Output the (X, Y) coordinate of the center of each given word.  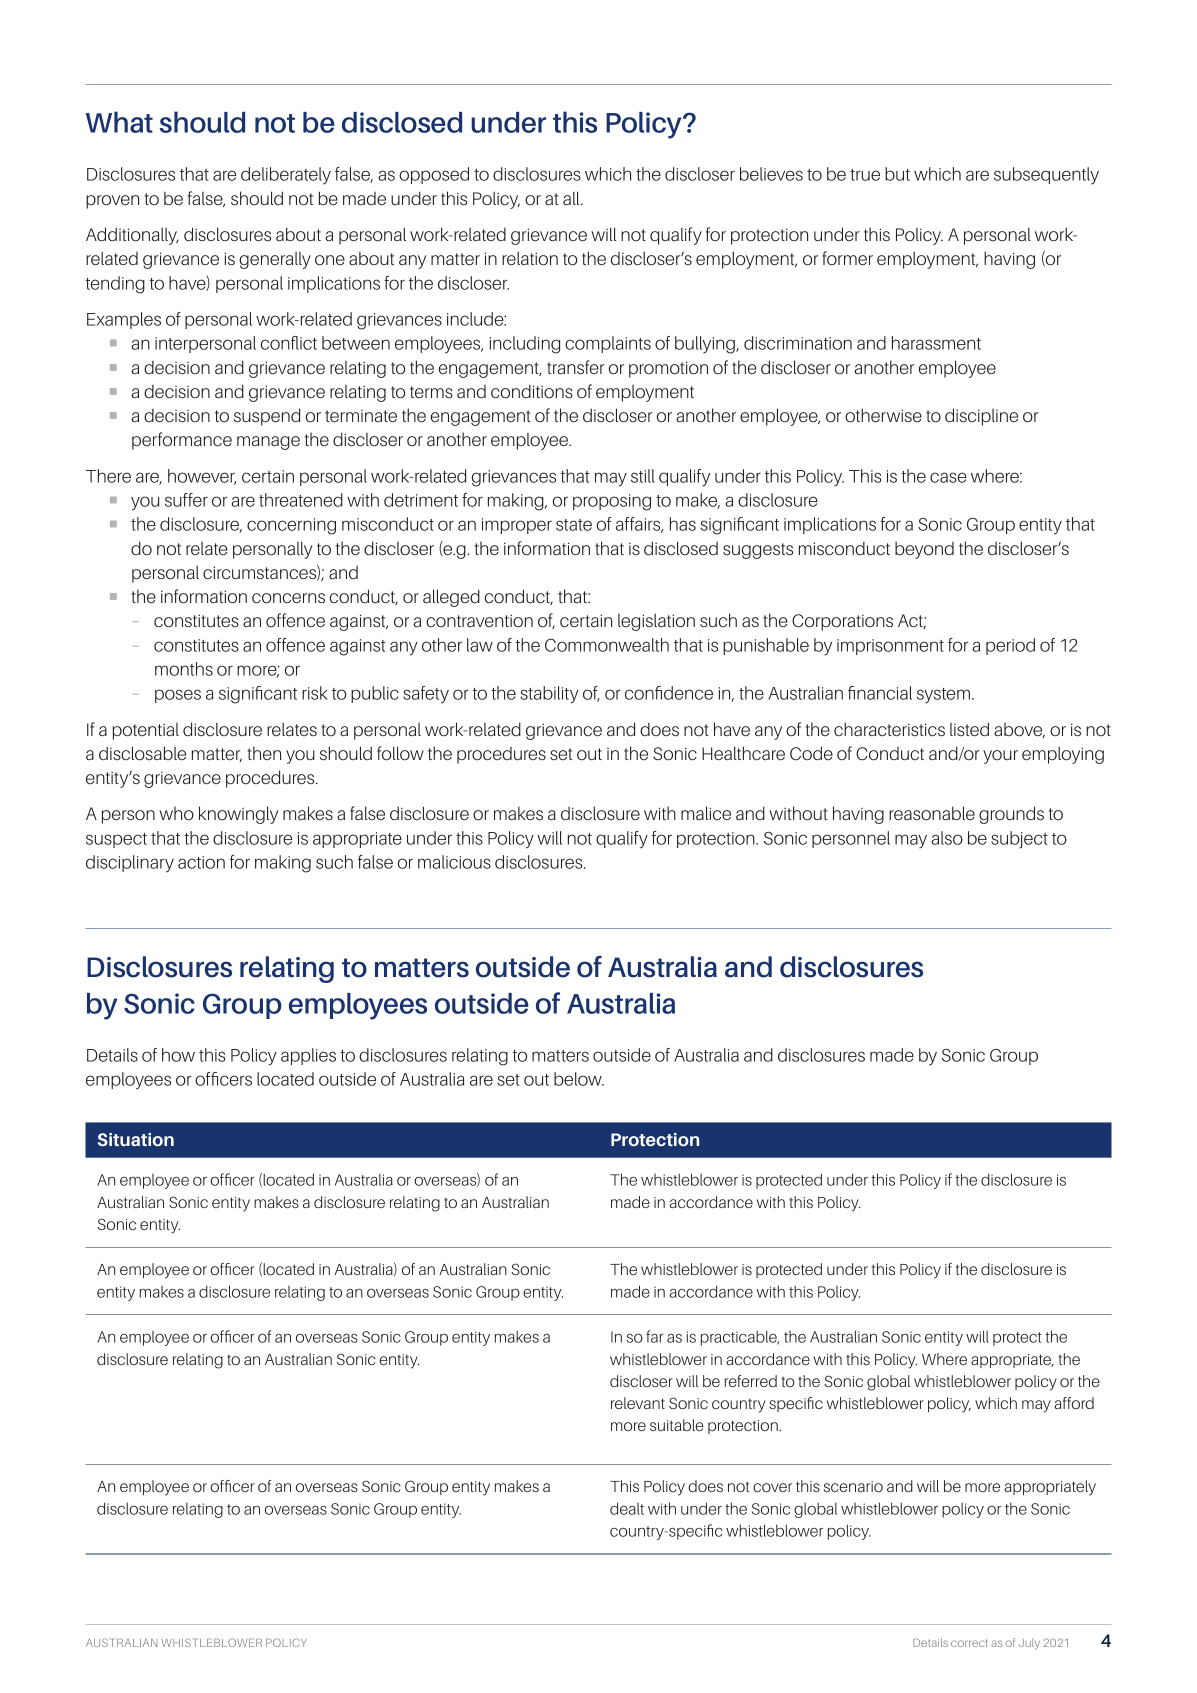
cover (772, 1487)
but (897, 174)
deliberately (286, 176)
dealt (627, 1508)
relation (530, 258)
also (947, 838)
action (201, 862)
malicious (454, 862)
